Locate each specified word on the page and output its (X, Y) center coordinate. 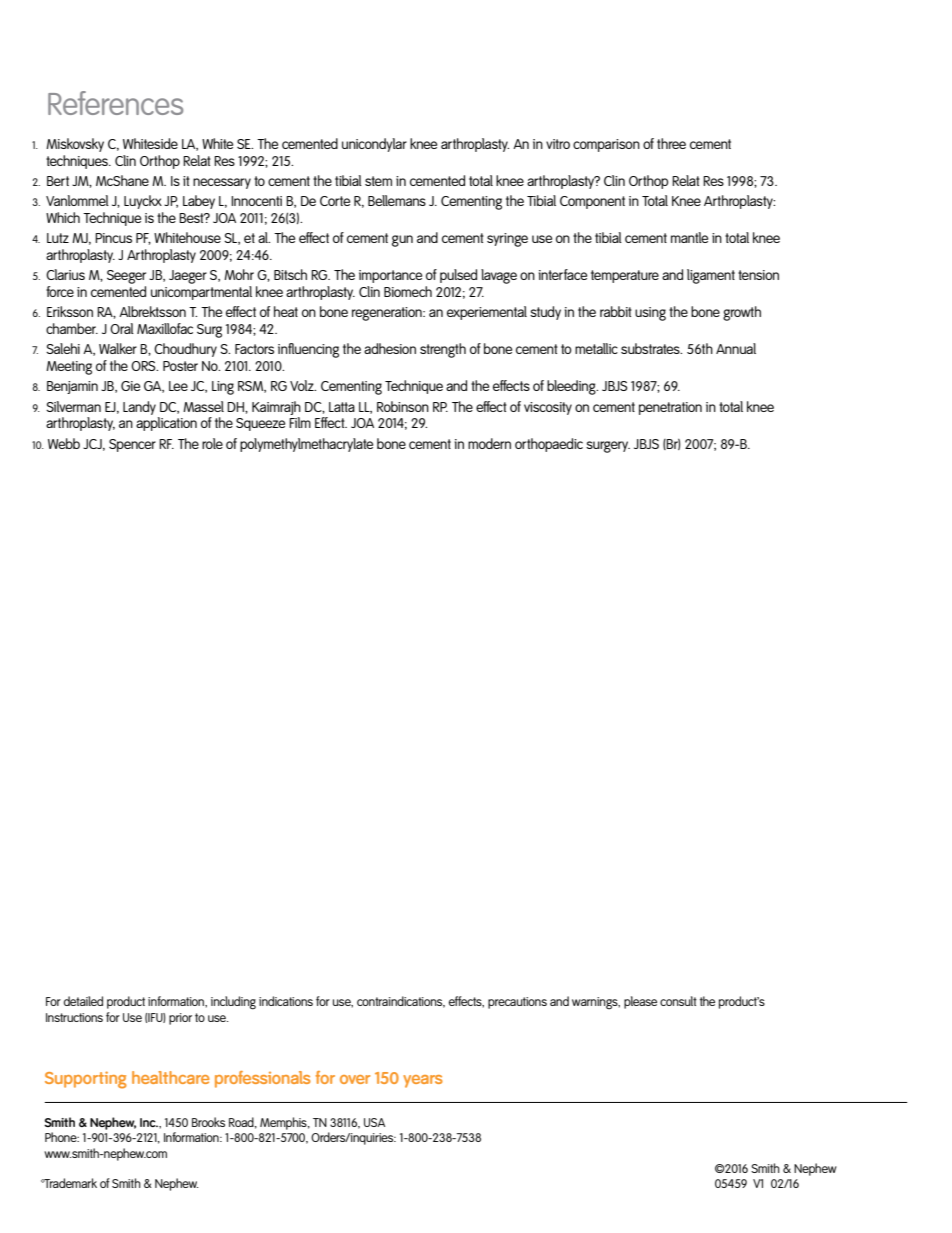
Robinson (403, 406)
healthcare (171, 1077)
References (115, 103)
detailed (83, 1001)
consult (678, 1001)
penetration (670, 408)
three (671, 143)
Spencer (132, 445)
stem (378, 181)
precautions (517, 1003)
